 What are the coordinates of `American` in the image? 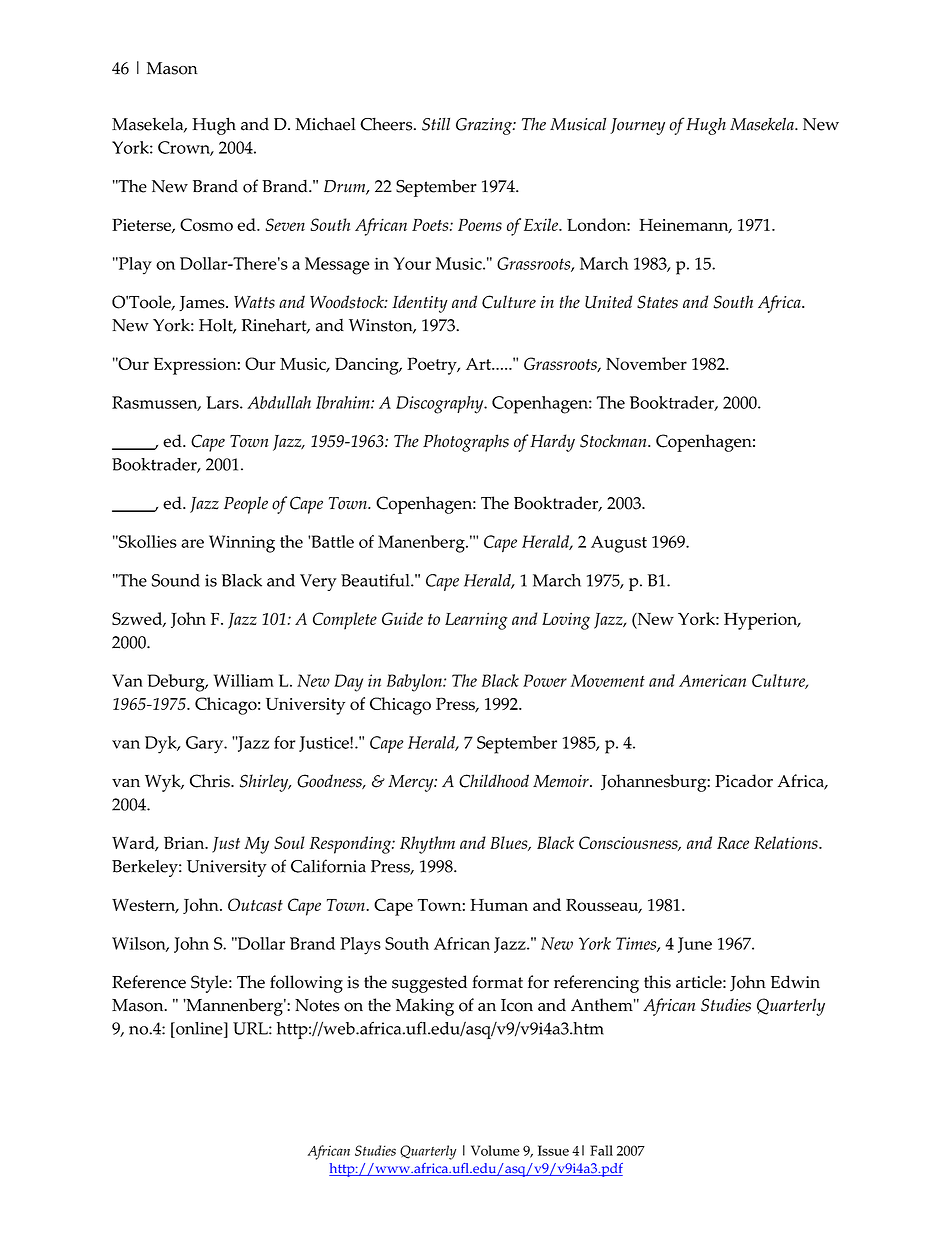 It's located at (712, 680).
